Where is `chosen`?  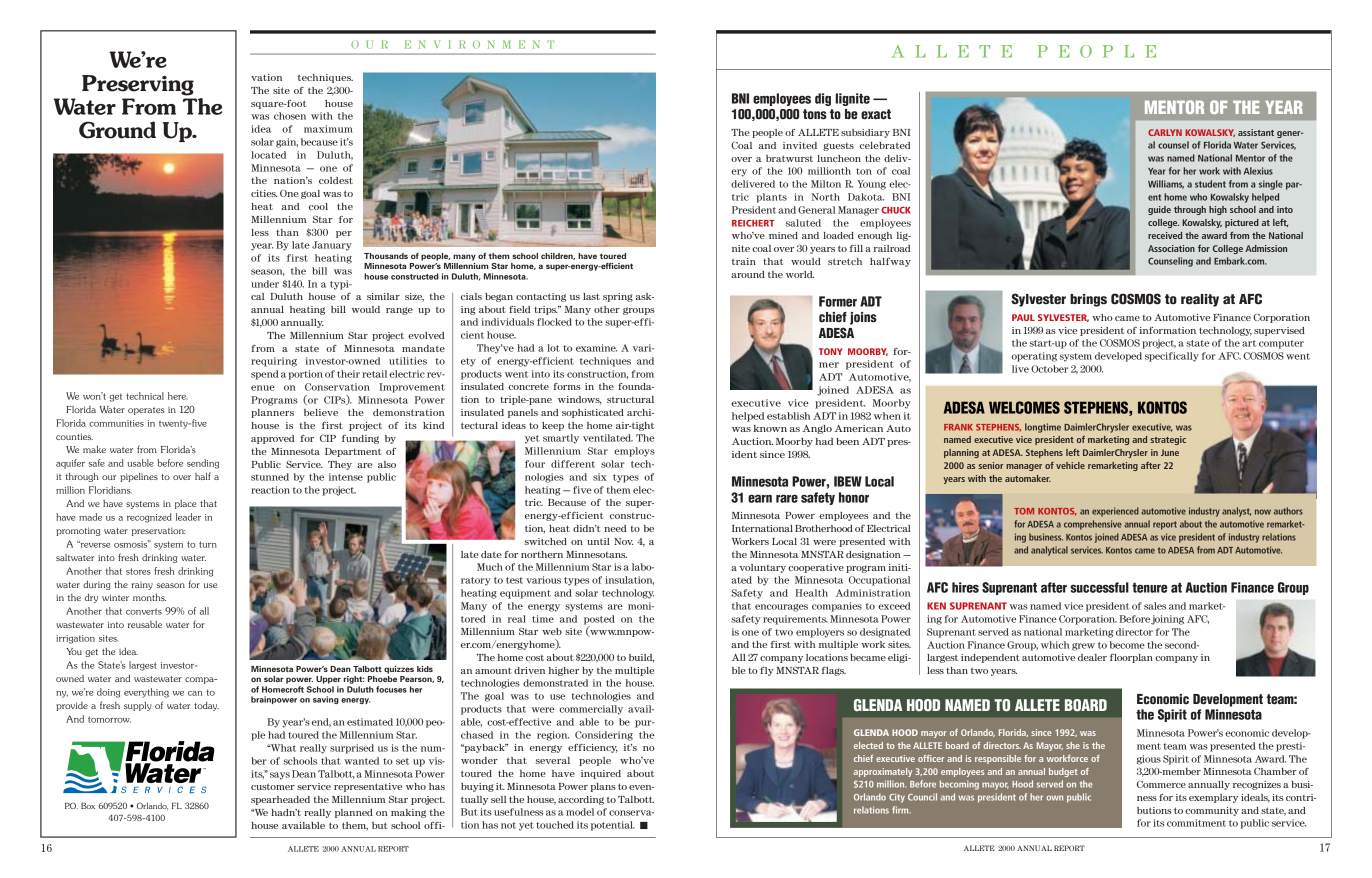
chosen is located at coordinates (290, 116).
